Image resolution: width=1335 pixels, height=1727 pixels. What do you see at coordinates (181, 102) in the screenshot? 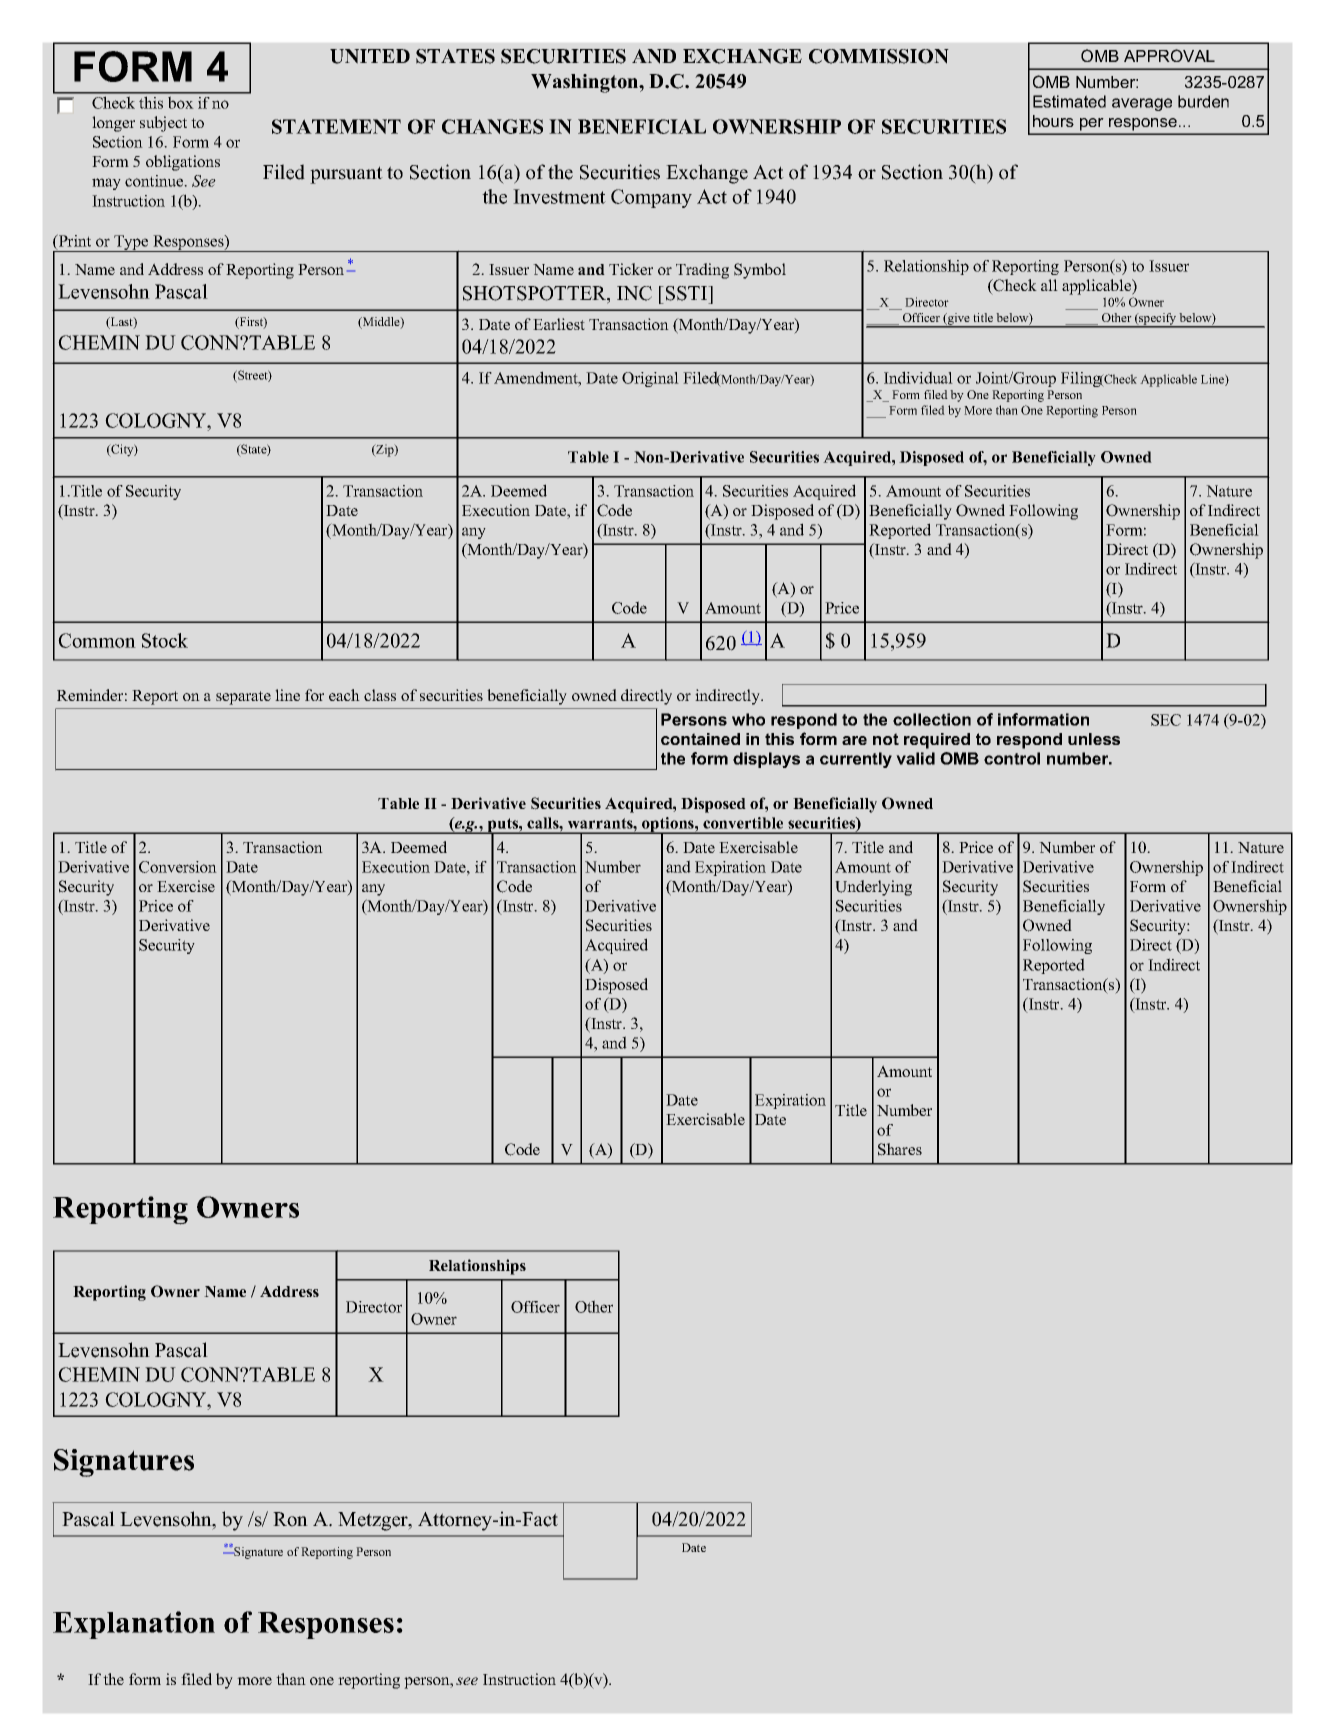
I see `box` at bounding box center [181, 102].
